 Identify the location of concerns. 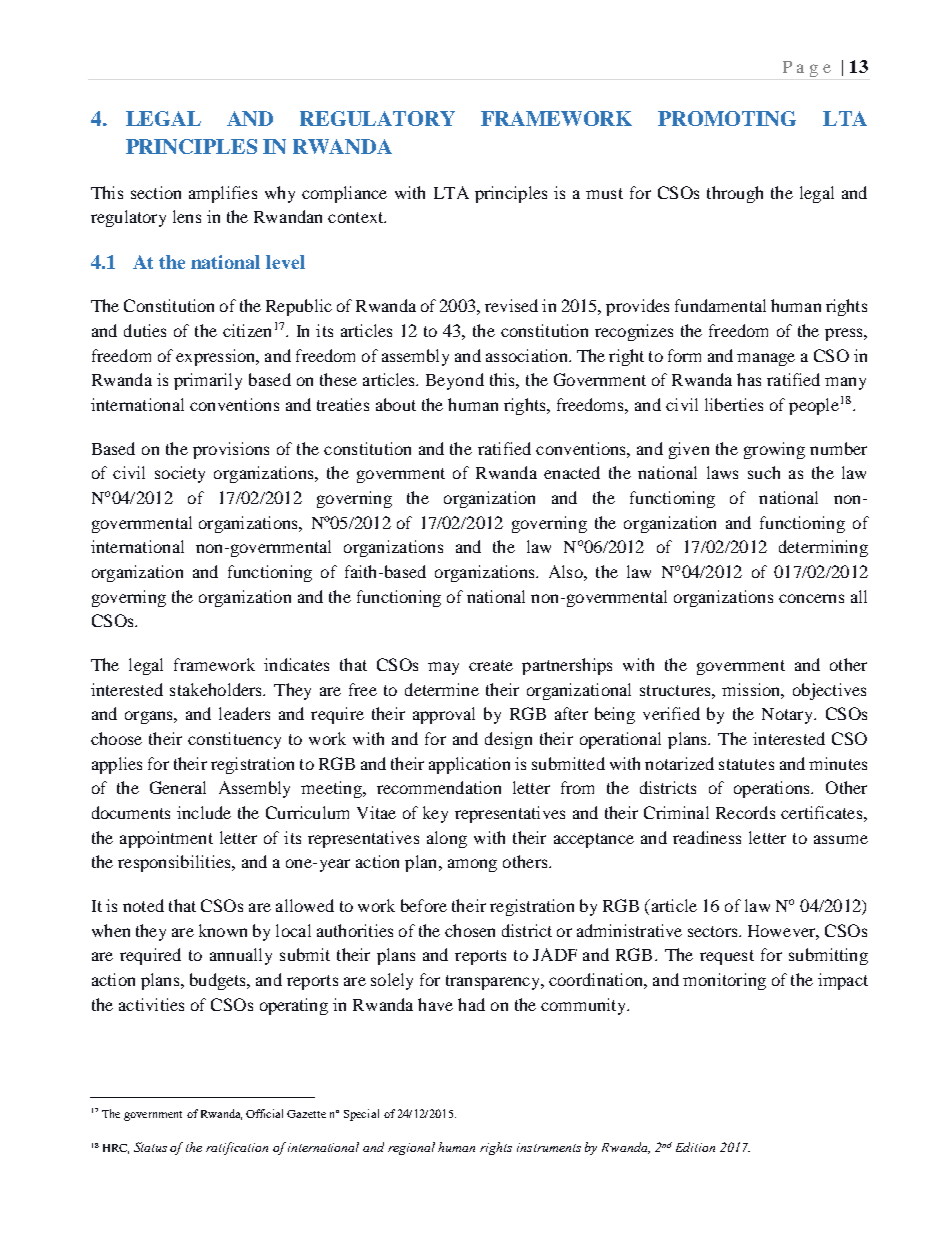
(811, 598).
